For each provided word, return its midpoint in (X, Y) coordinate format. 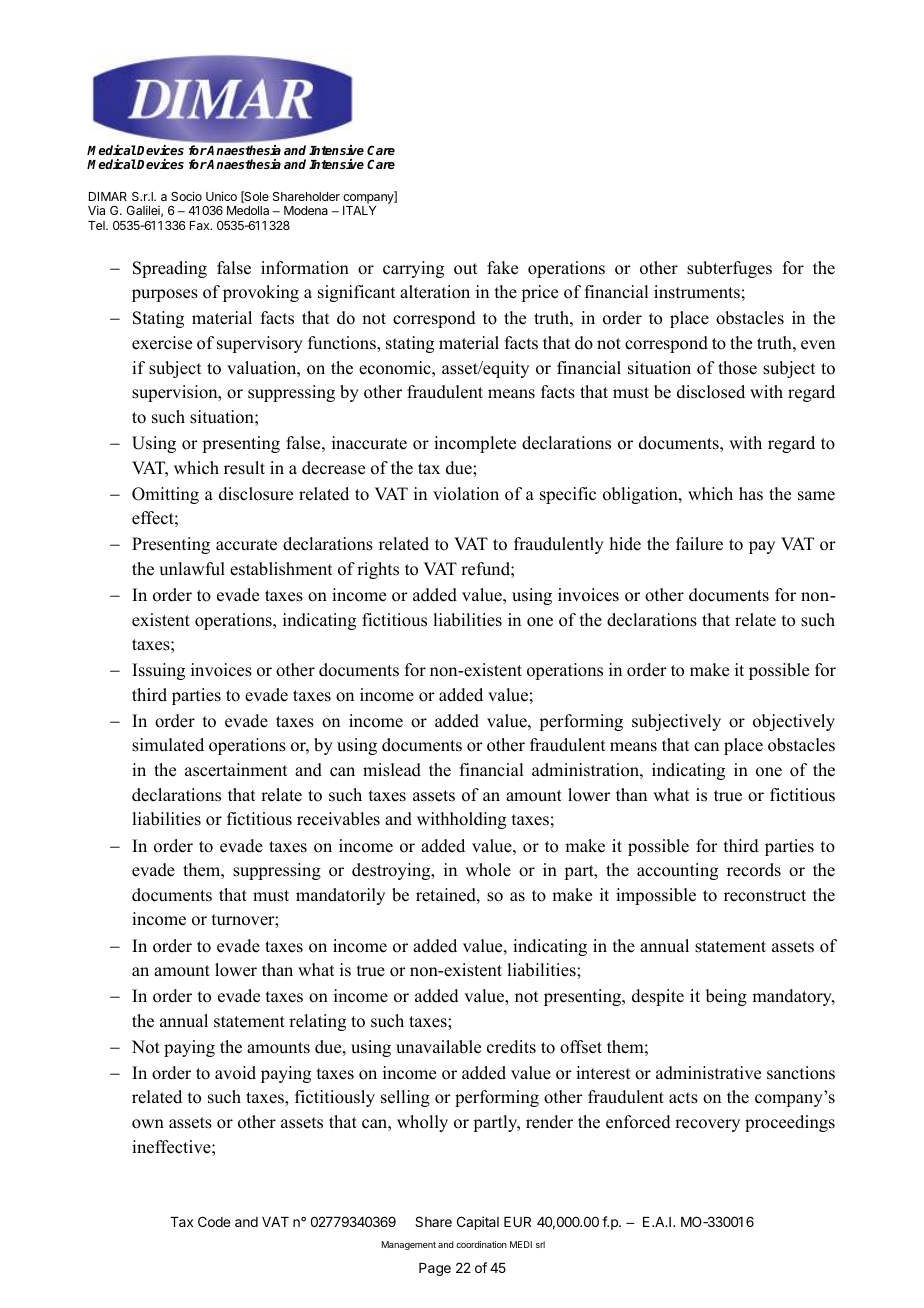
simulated (168, 745)
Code (214, 1221)
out (465, 269)
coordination (481, 1244)
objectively (794, 722)
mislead (392, 770)
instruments (697, 292)
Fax (201, 225)
